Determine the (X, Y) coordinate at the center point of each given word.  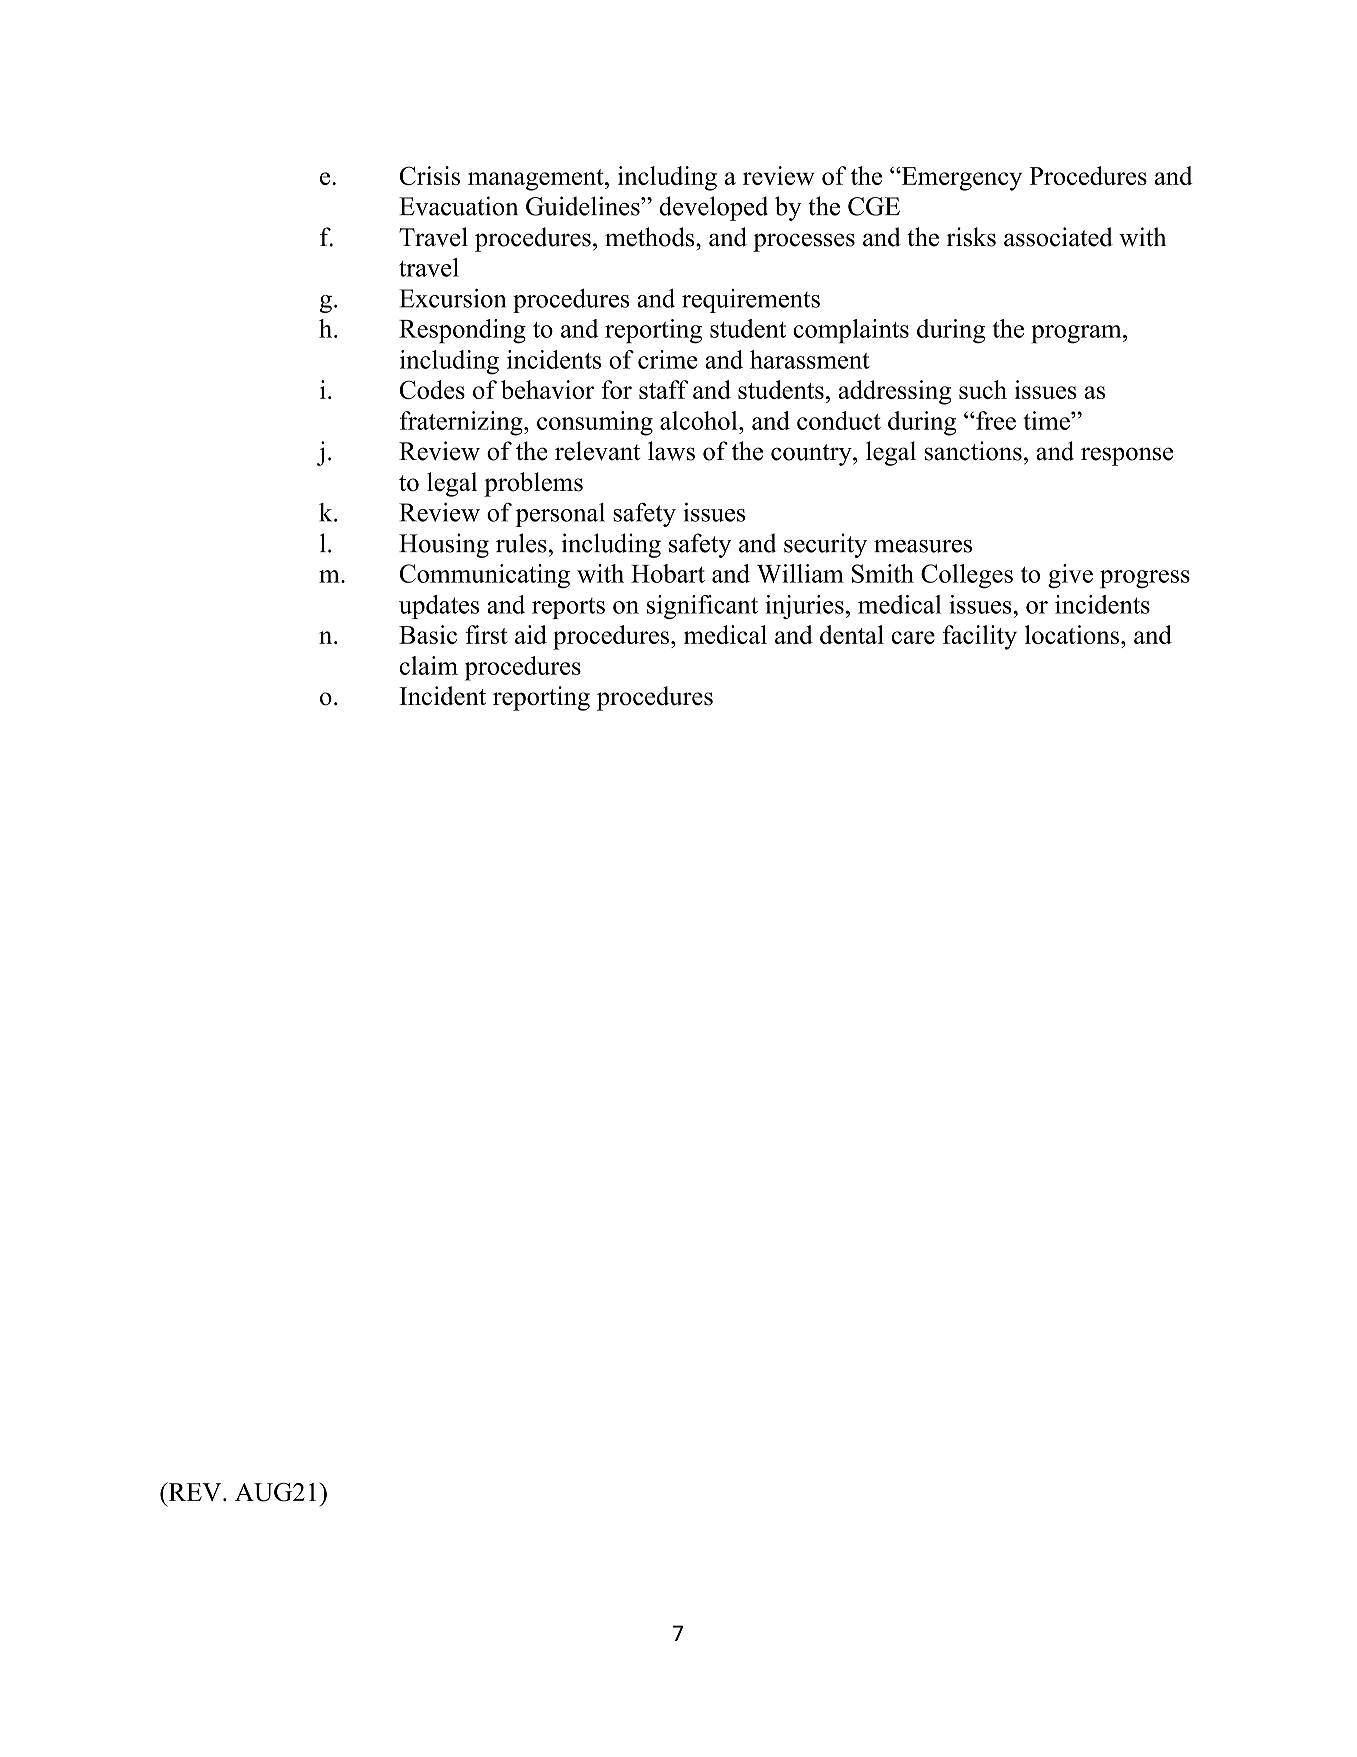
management (537, 180)
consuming (595, 423)
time (1047, 420)
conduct (839, 420)
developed (713, 208)
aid (531, 634)
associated (1058, 237)
